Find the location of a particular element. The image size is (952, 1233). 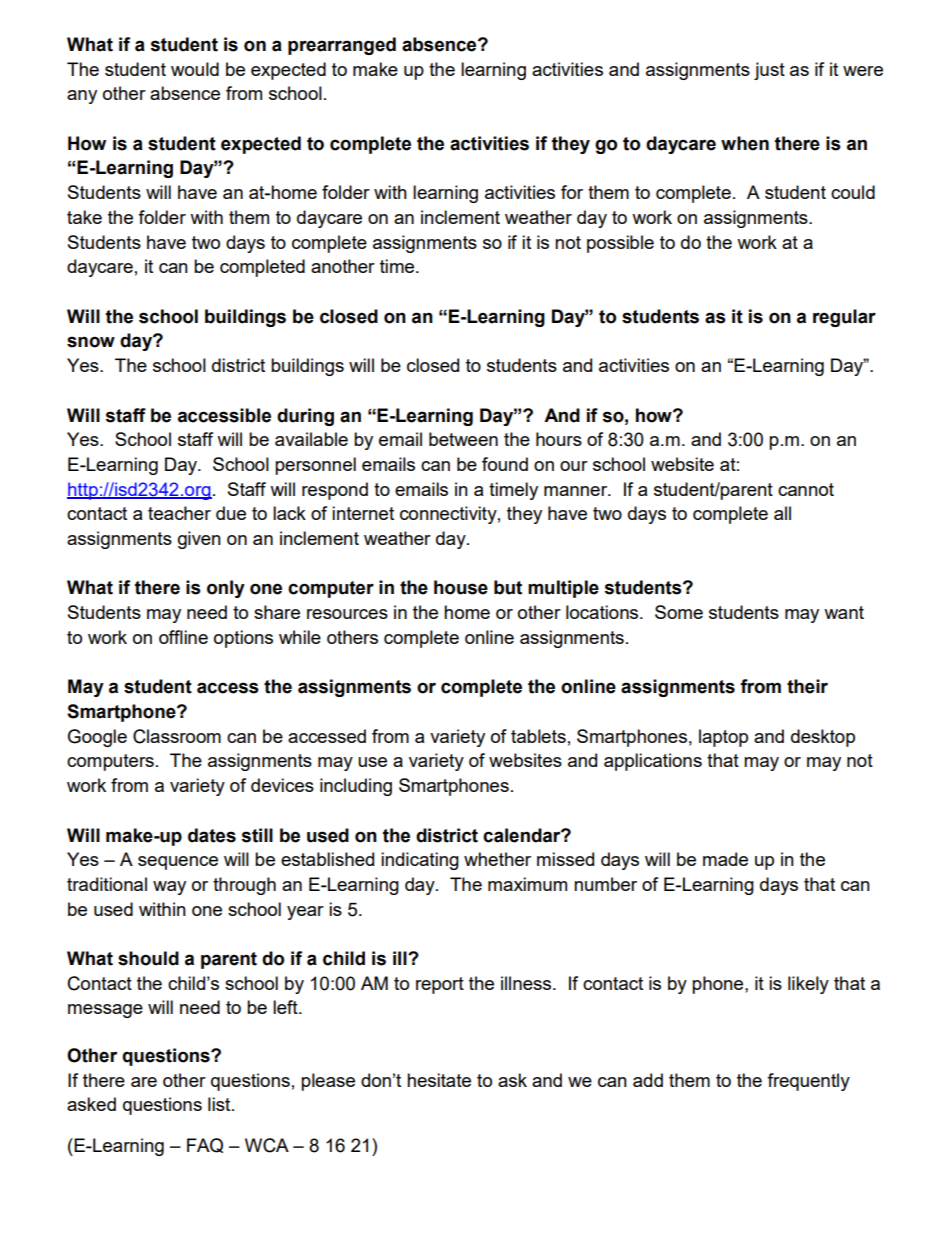

cannot is located at coordinates (806, 489).
